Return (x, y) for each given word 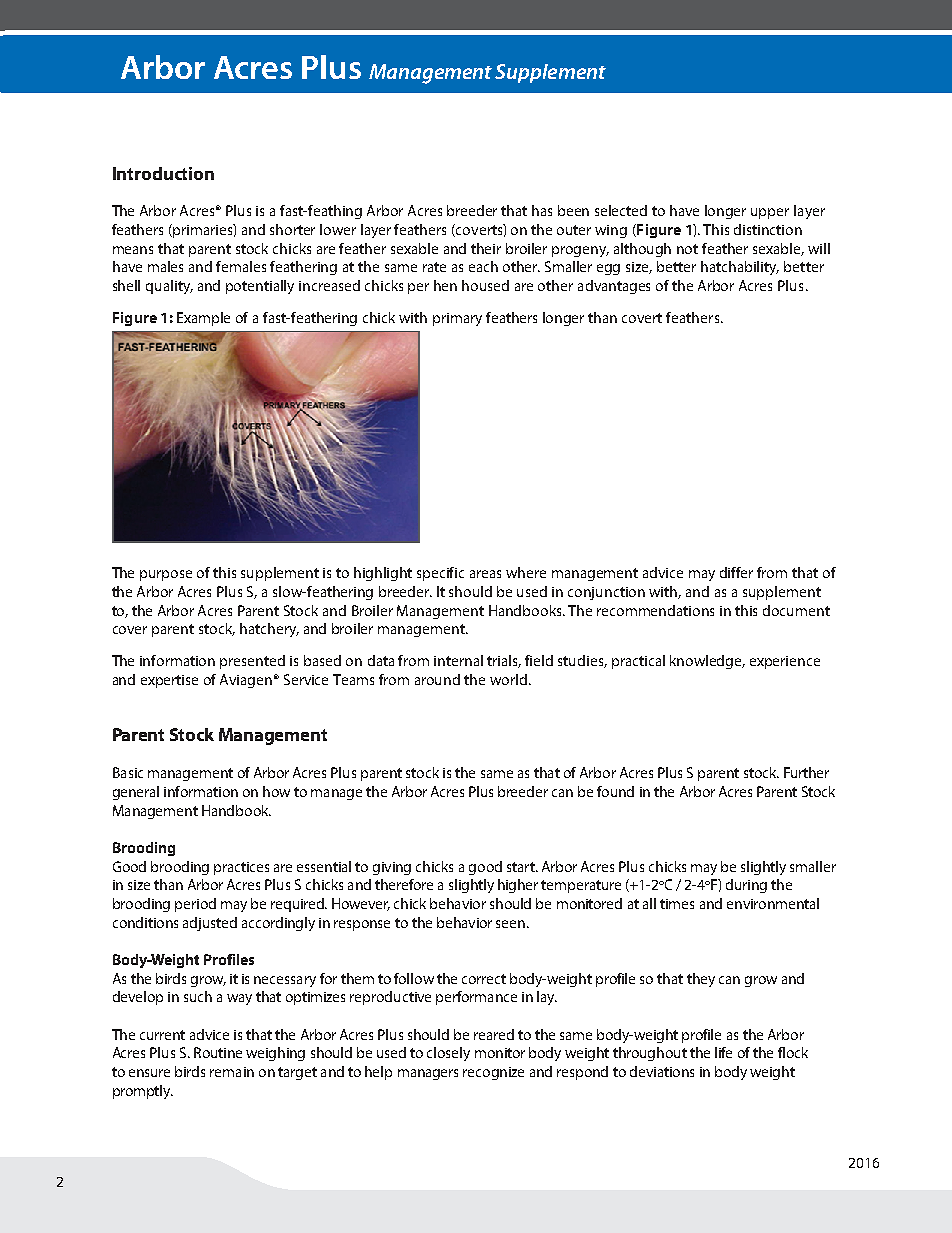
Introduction (163, 173)
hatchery (269, 630)
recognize (493, 1073)
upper (770, 213)
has (542, 210)
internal (458, 660)
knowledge (707, 662)
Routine (218, 1052)
